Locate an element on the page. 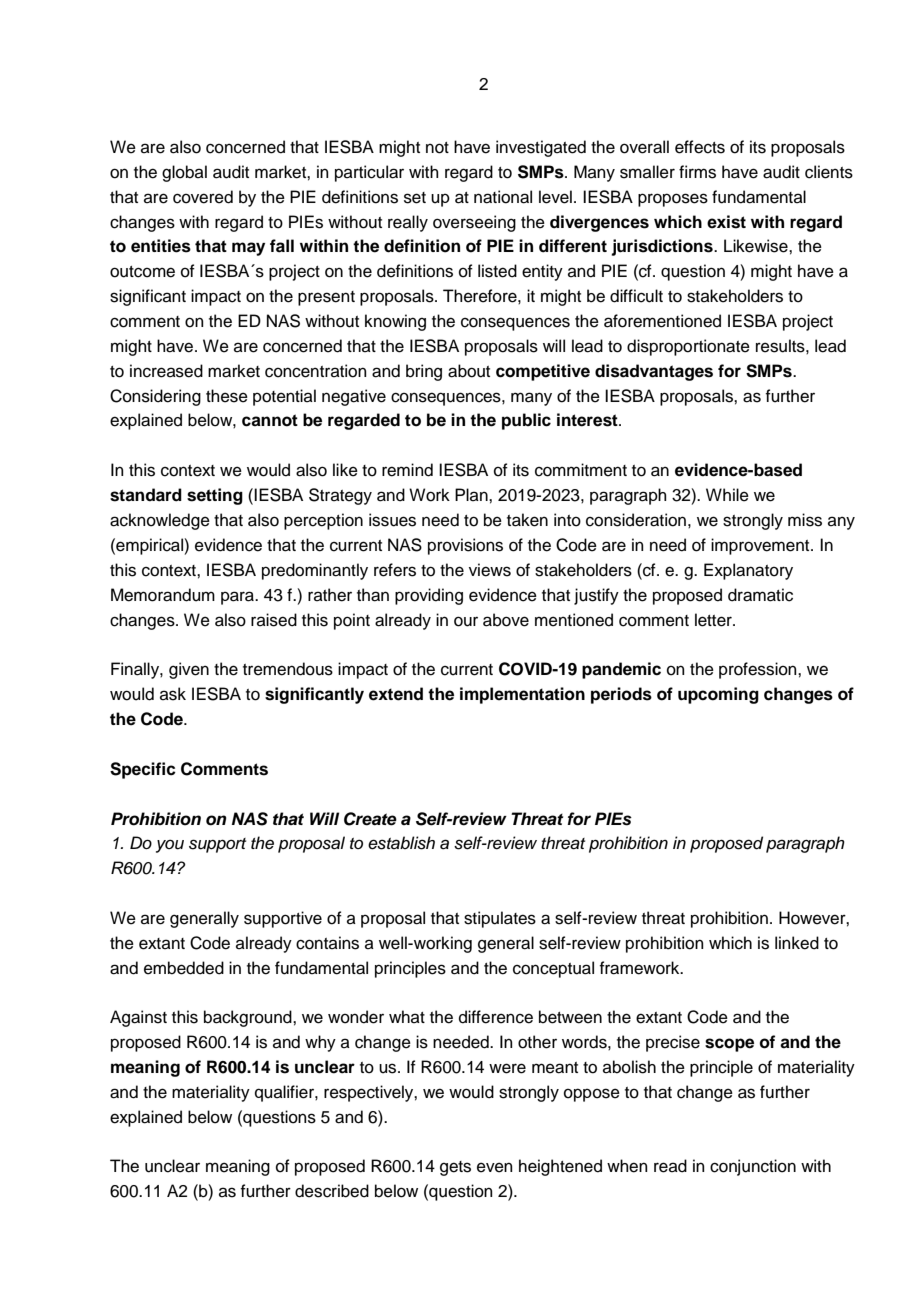 This page has width=924, height=1308. Memorandum is located at coordinates (163, 595).
